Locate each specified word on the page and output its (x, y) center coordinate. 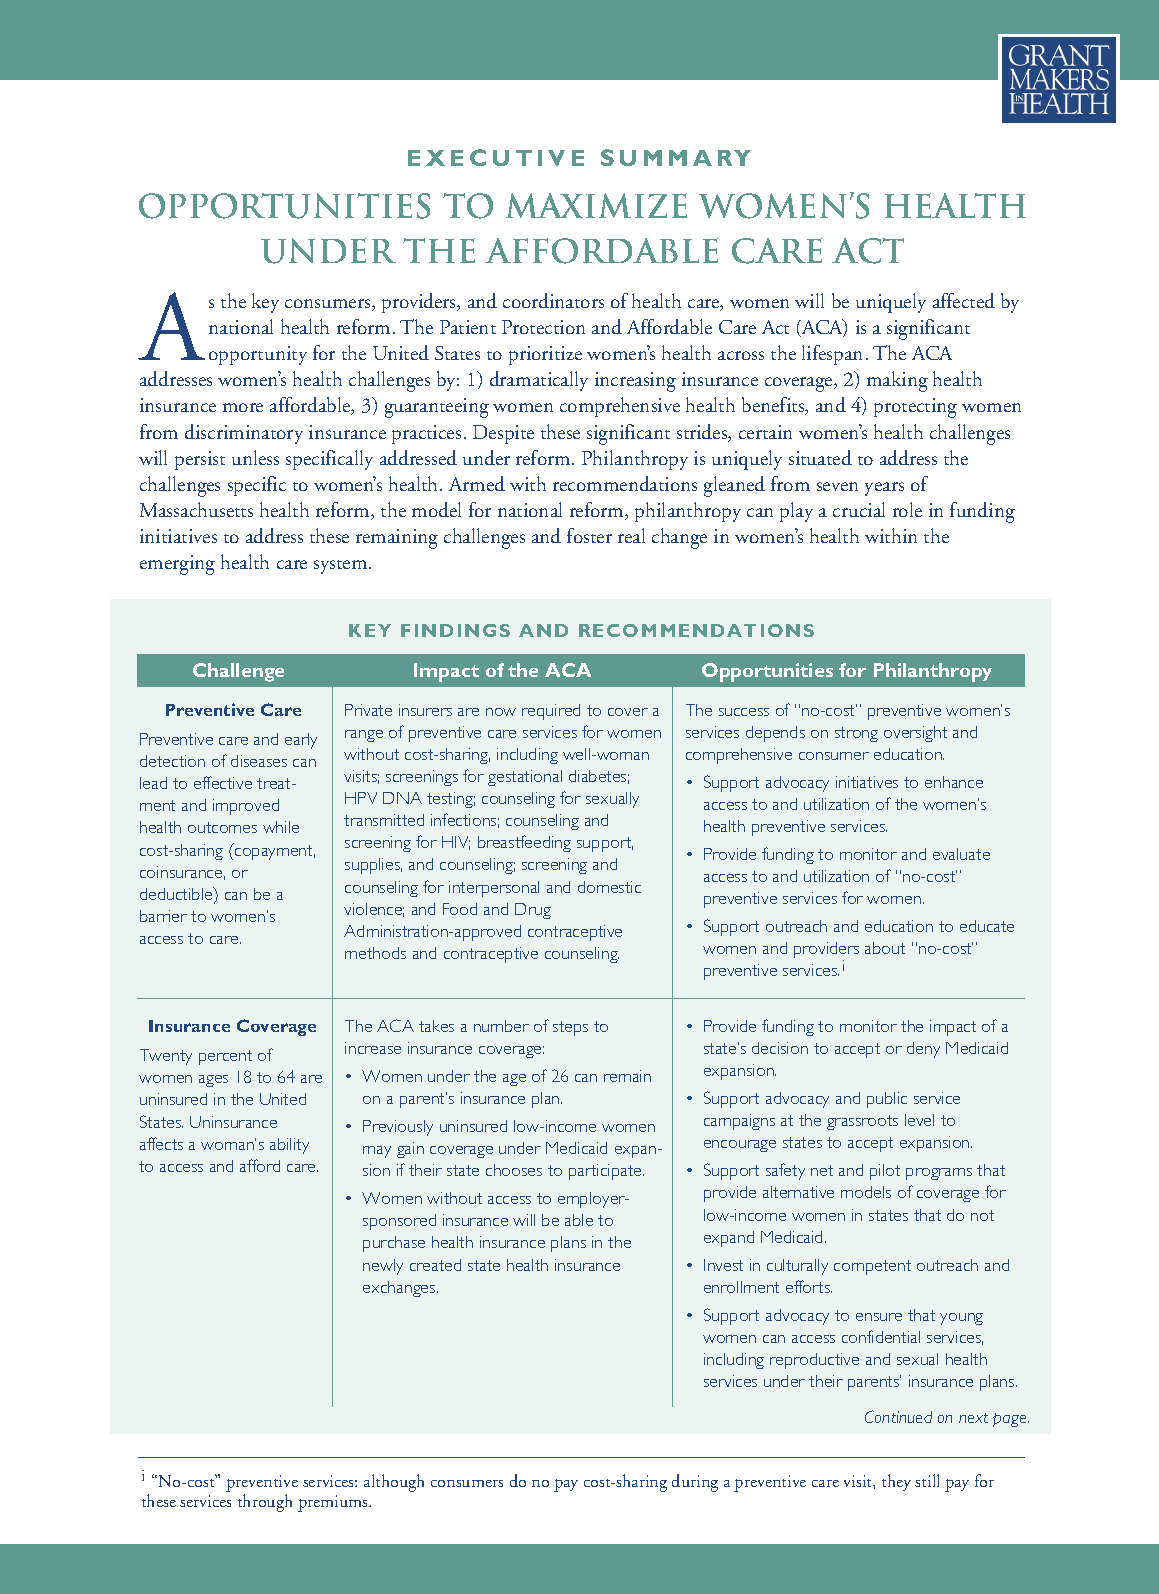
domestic (609, 887)
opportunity (258, 355)
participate (606, 1172)
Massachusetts (196, 509)
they (896, 1482)
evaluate (961, 854)
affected (964, 300)
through (265, 1503)
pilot (885, 1172)
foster (589, 535)
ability (289, 1146)
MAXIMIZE (596, 205)
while (281, 827)
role (907, 509)
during (695, 1483)
